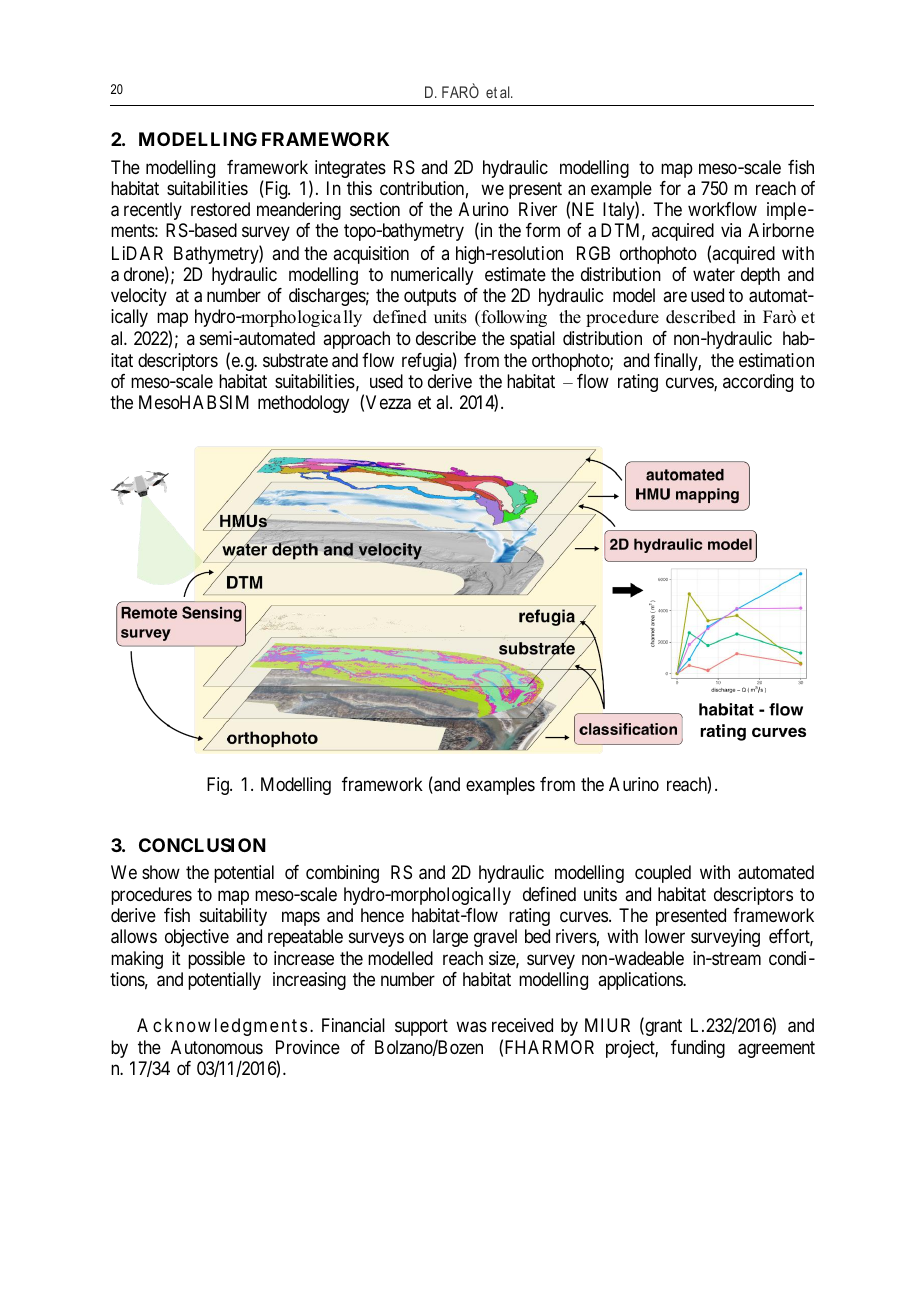 This document has width=924, height=1308. What do you see at coordinates (776, 360) in the document?
I see `estimation` at bounding box center [776, 360].
